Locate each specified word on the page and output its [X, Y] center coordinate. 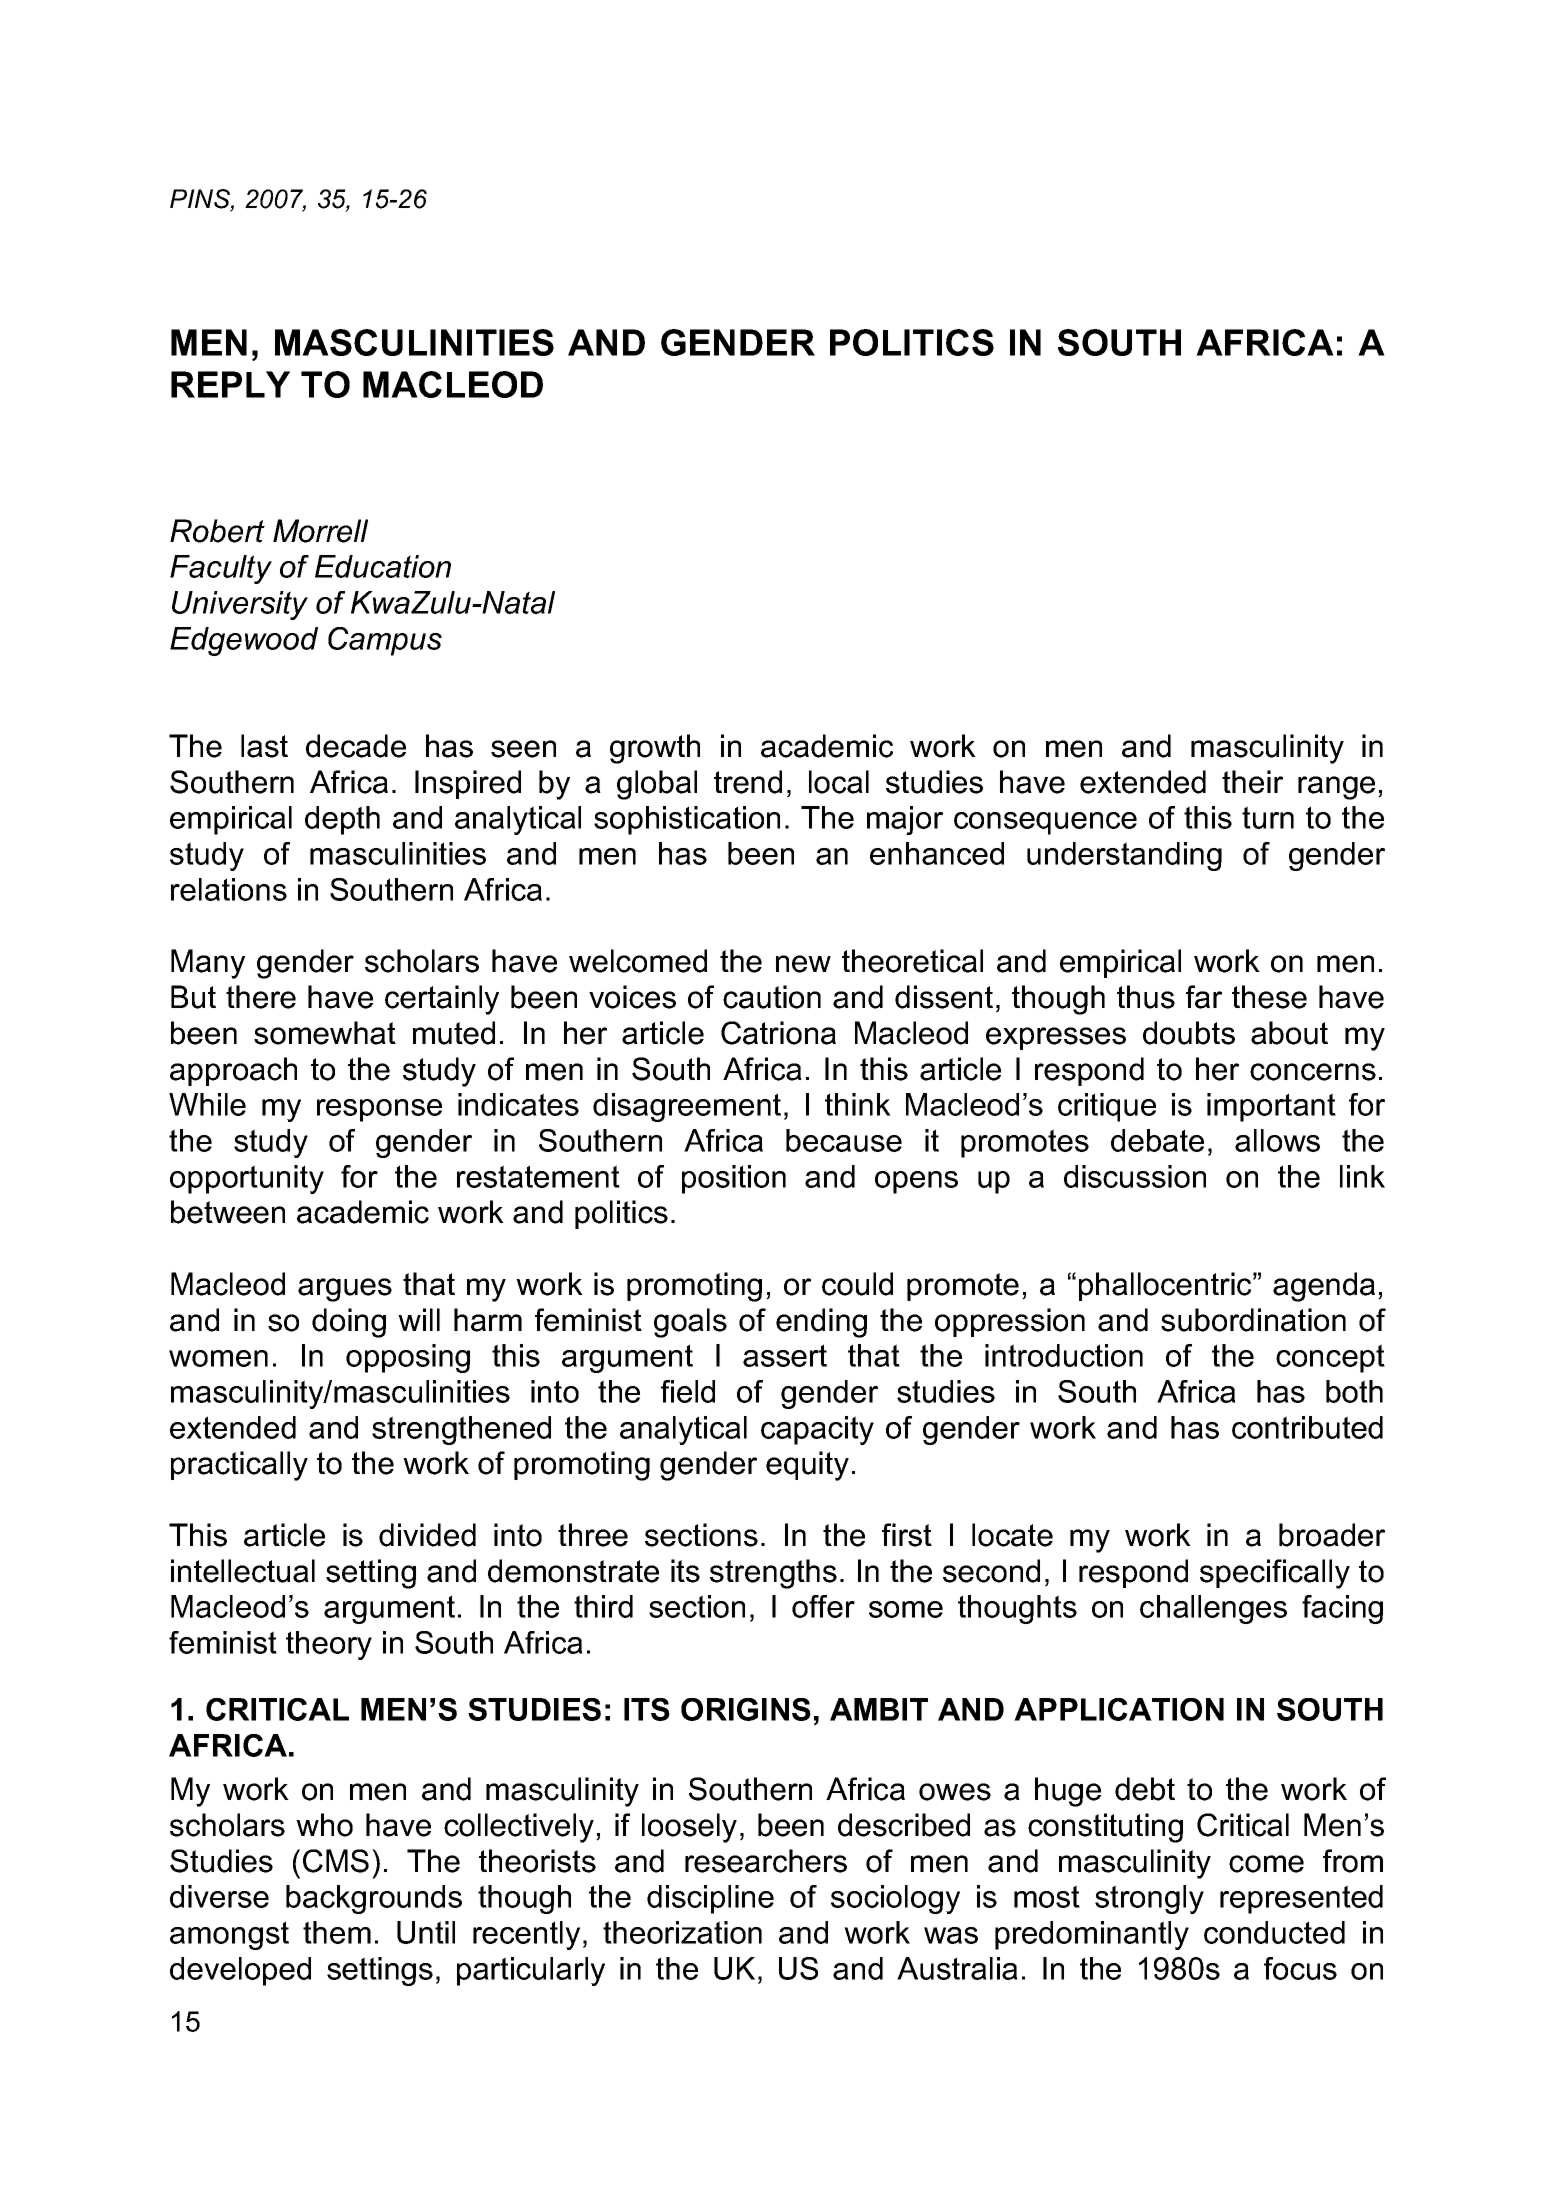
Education [383, 566]
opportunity [247, 1179]
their [1252, 782]
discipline [710, 1899]
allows [1277, 1140]
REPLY [230, 384]
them [337, 1932]
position [734, 1179]
